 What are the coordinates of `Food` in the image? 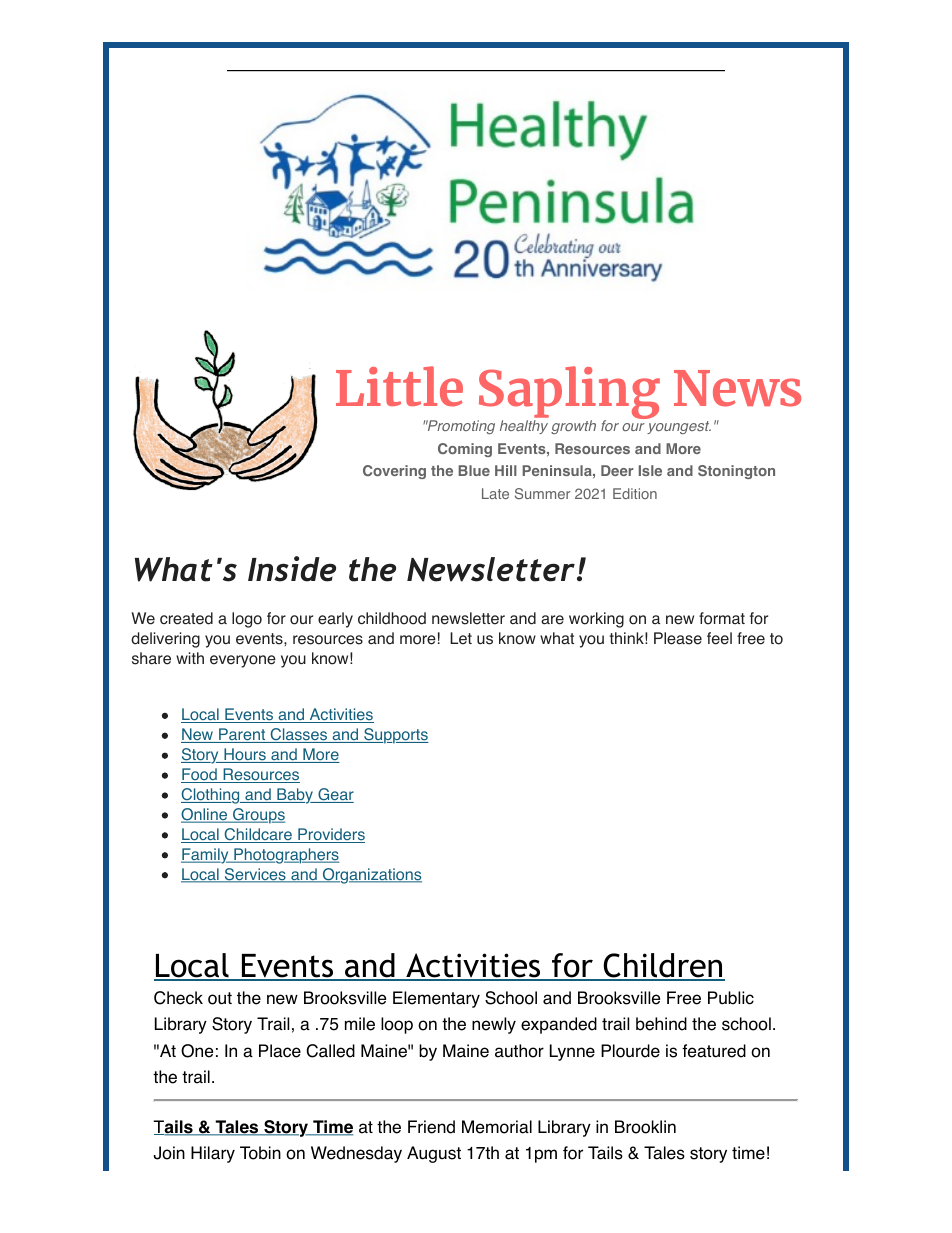 It's located at (200, 775).
